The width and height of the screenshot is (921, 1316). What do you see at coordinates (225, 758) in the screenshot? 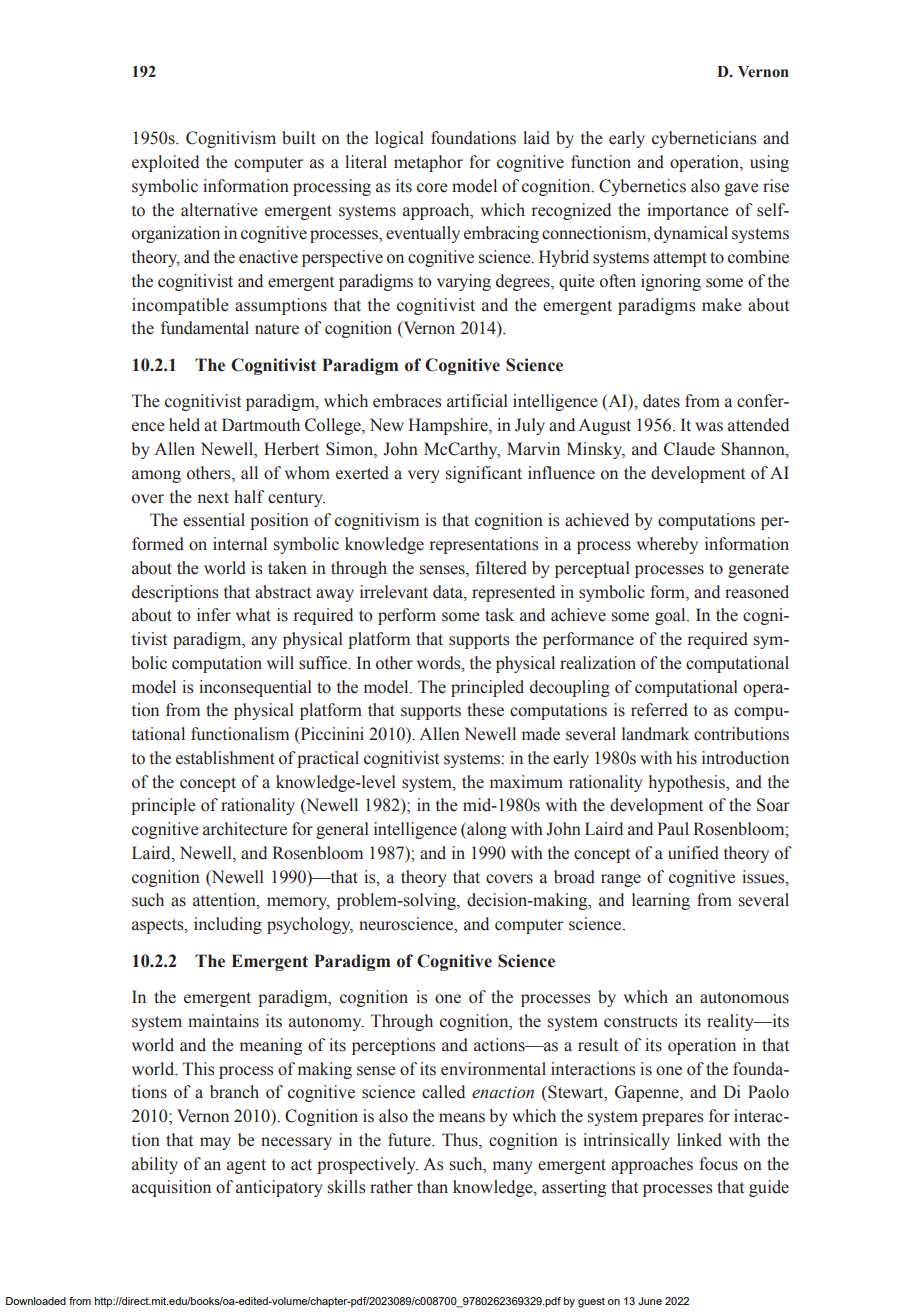
I see `establishment` at bounding box center [225, 758].
